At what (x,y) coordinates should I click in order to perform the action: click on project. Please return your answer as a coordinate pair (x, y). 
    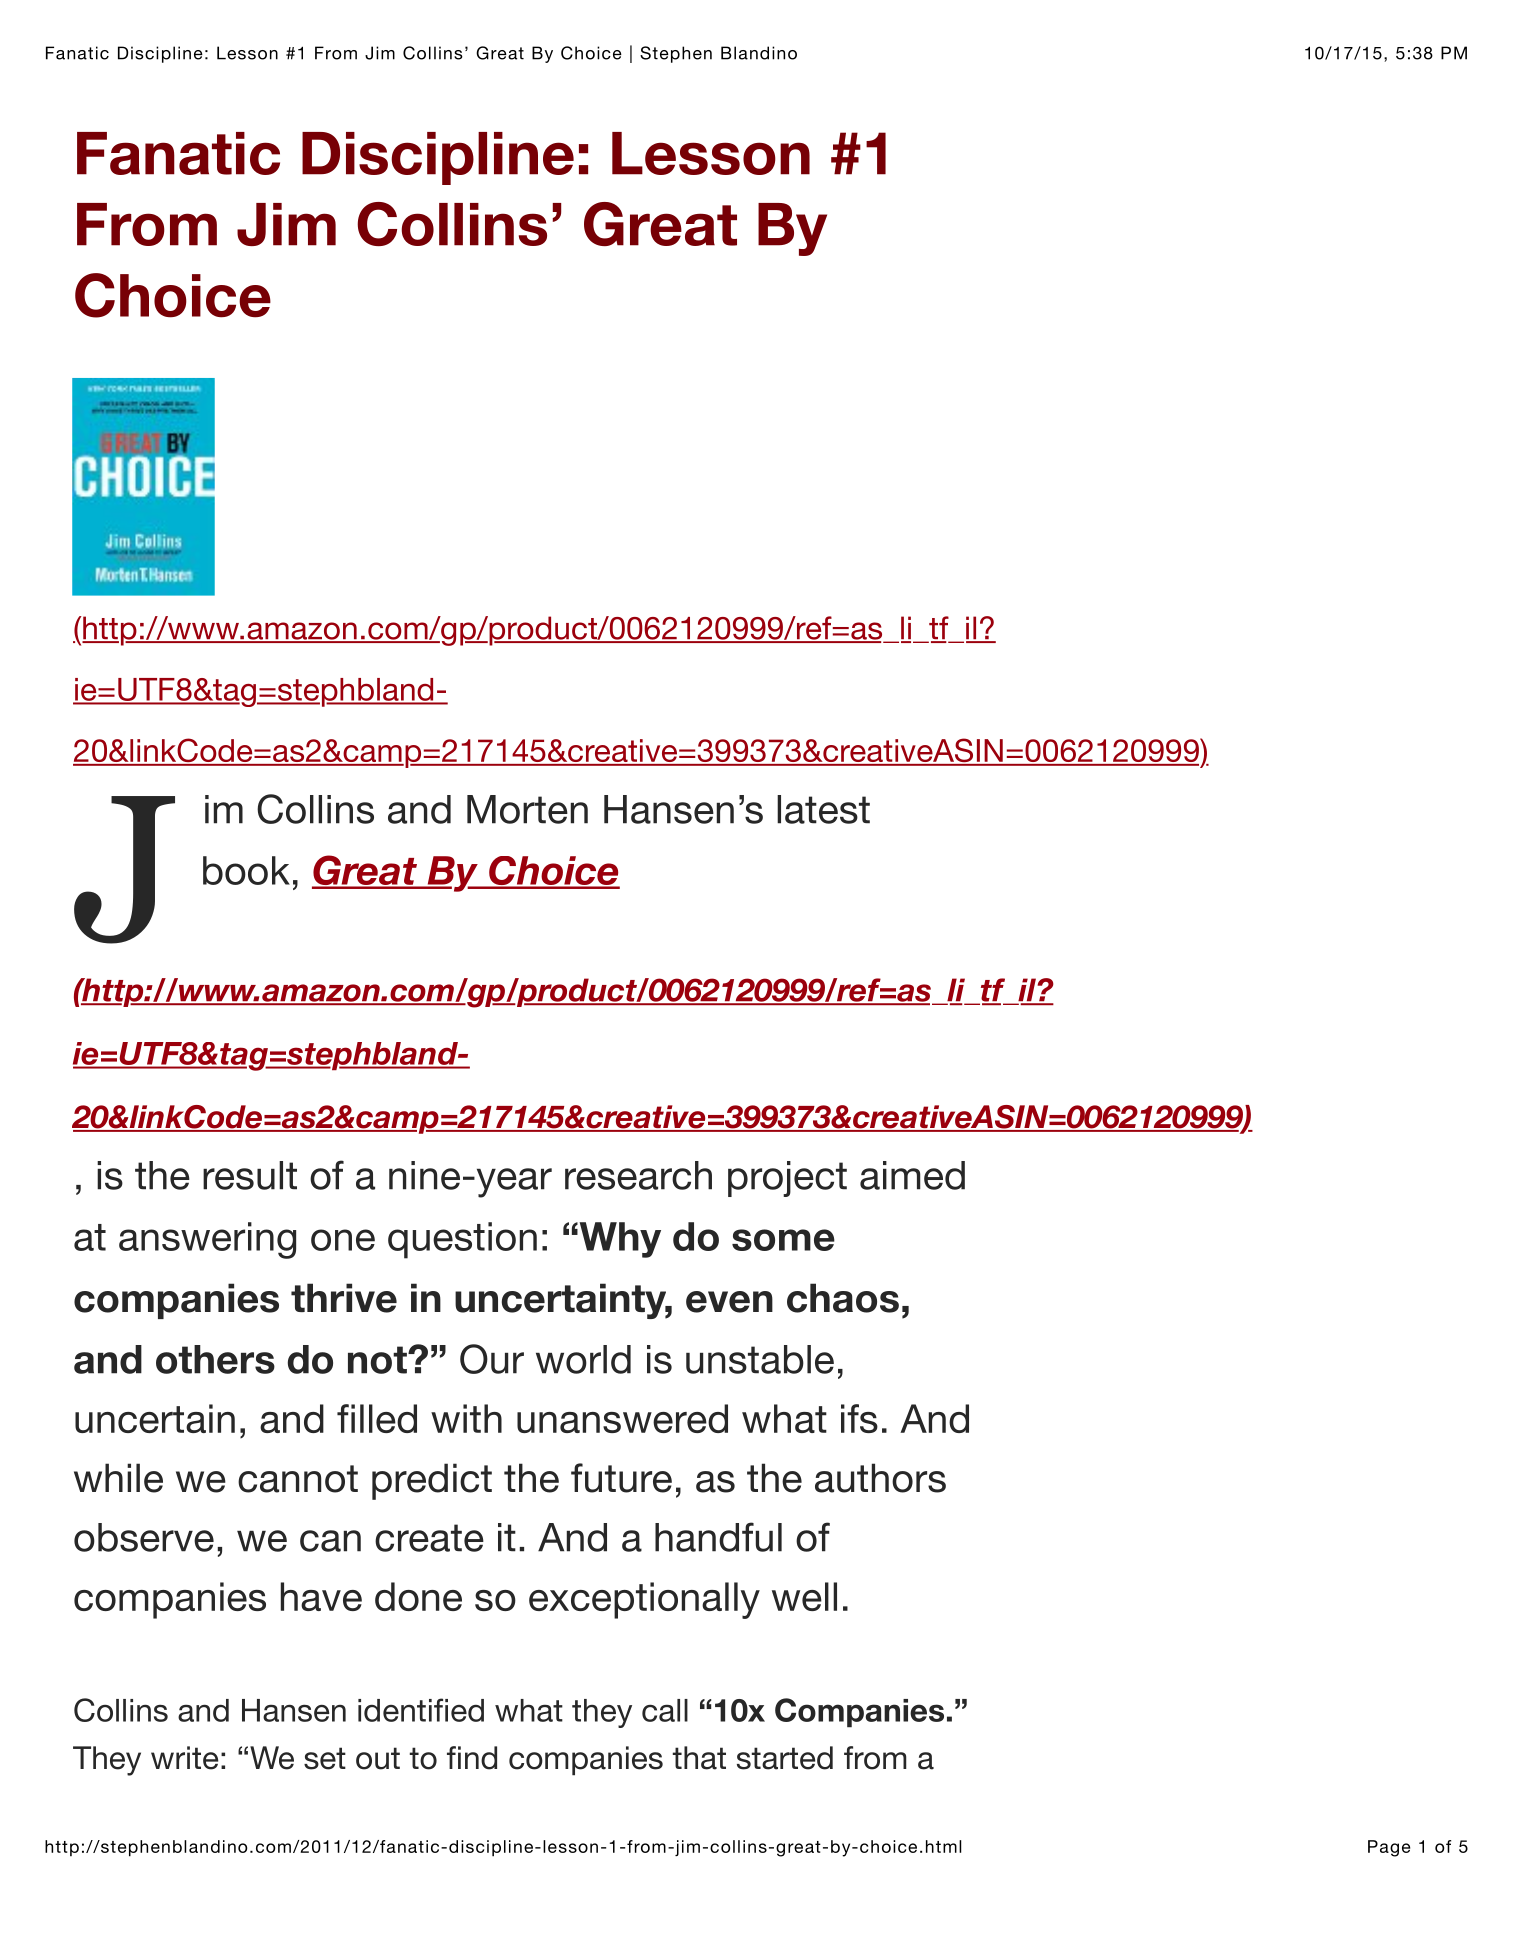
    Looking at the image, I should click on (787, 1179).
